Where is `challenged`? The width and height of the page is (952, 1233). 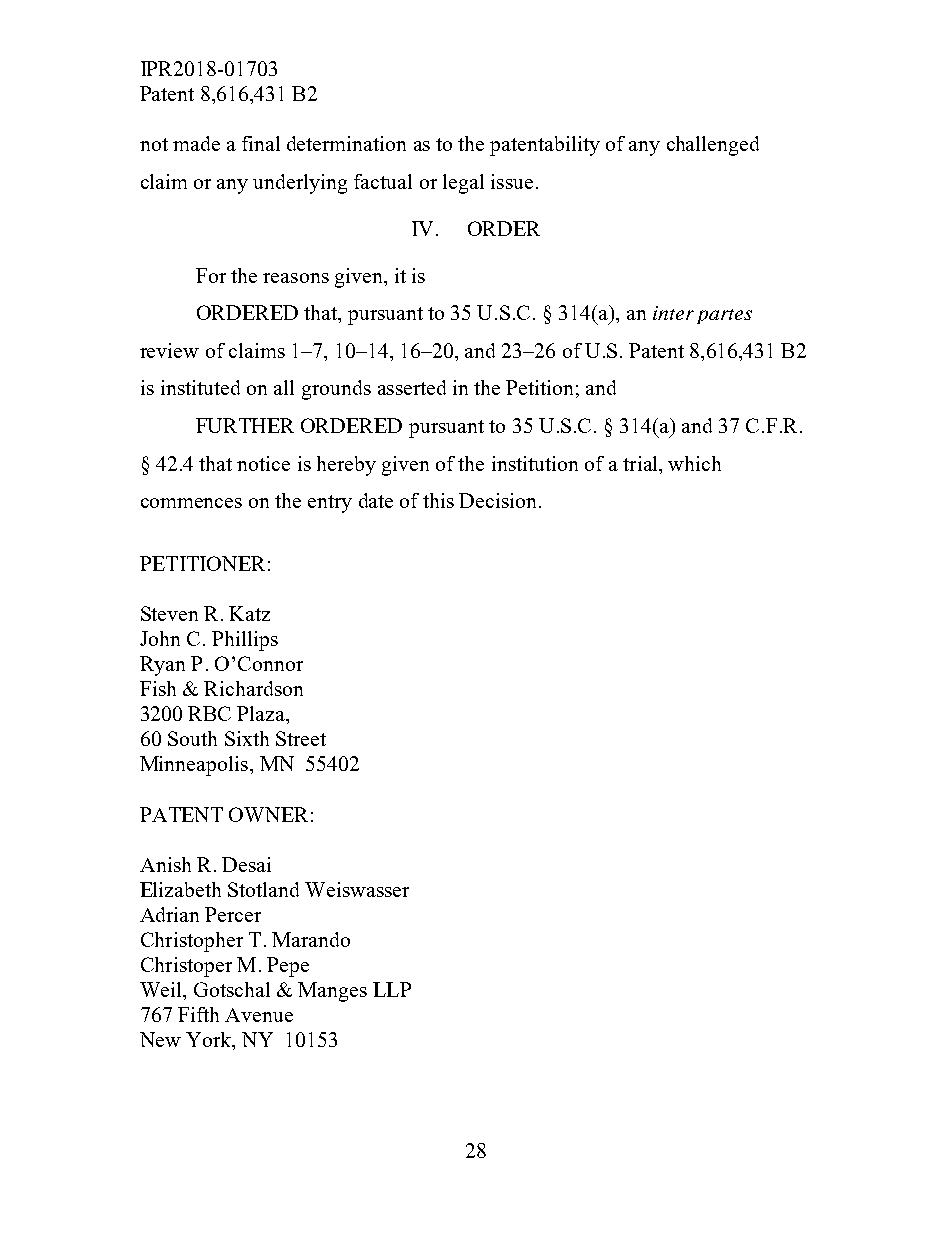
challenged is located at coordinates (713, 146).
